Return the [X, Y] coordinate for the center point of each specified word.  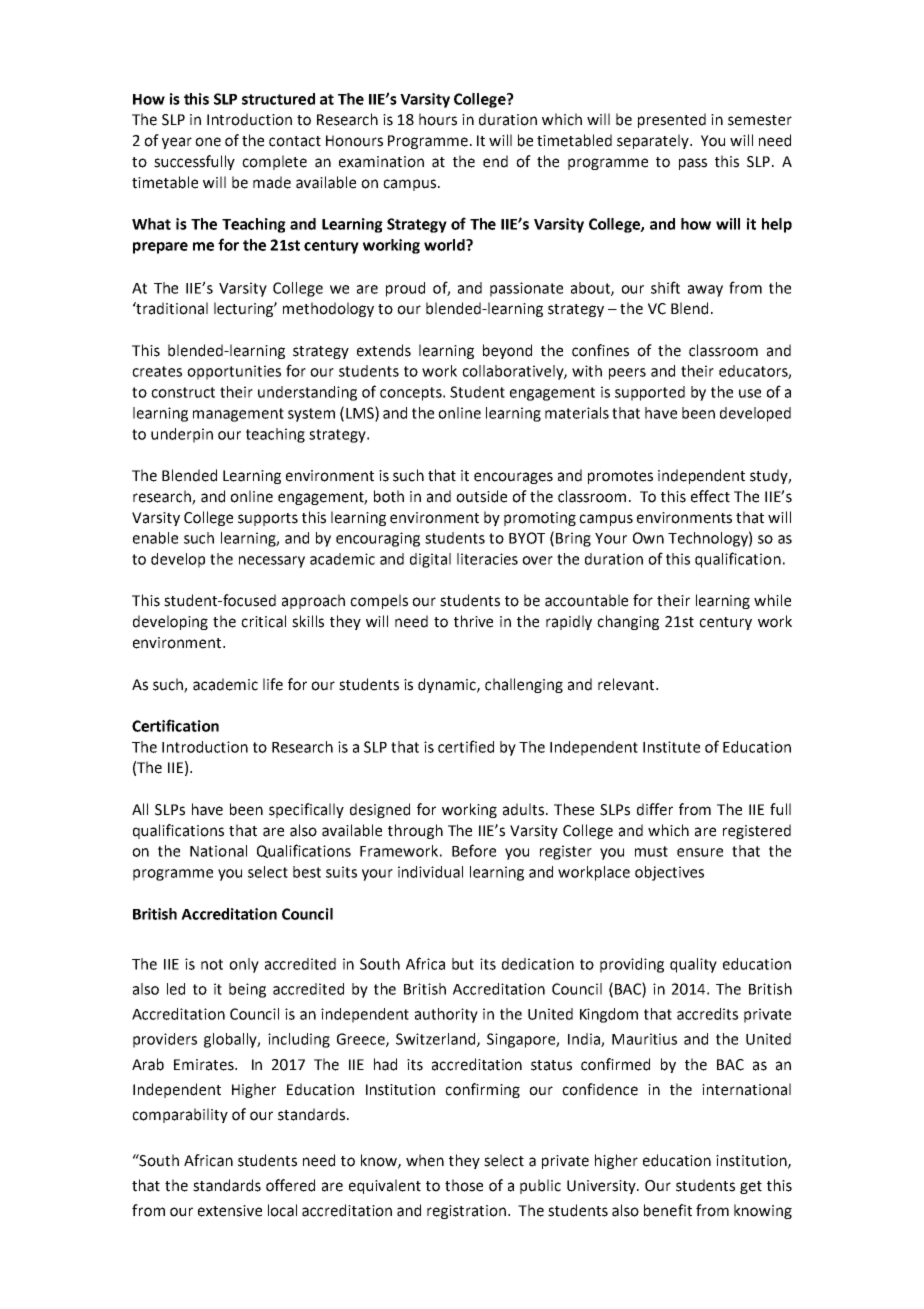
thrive [473, 621]
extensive [230, 1211]
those [464, 1185]
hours [438, 119]
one [208, 142]
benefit [668, 1210]
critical [263, 621]
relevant [627, 684]
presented [672, 120]
